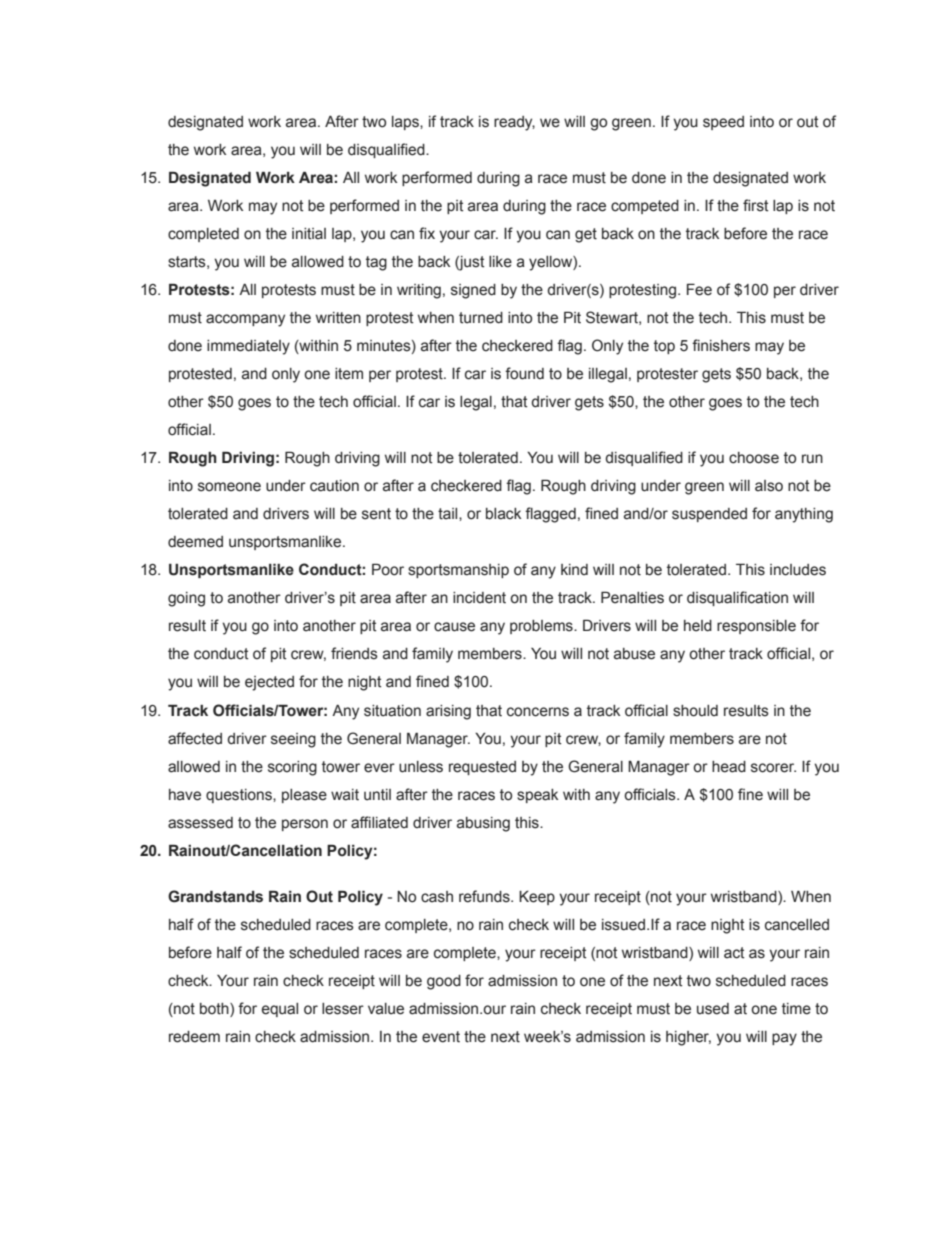  What do you see at coordinates (542, 627) in the page?
I see `problems` at bounding box center [542, 627].
